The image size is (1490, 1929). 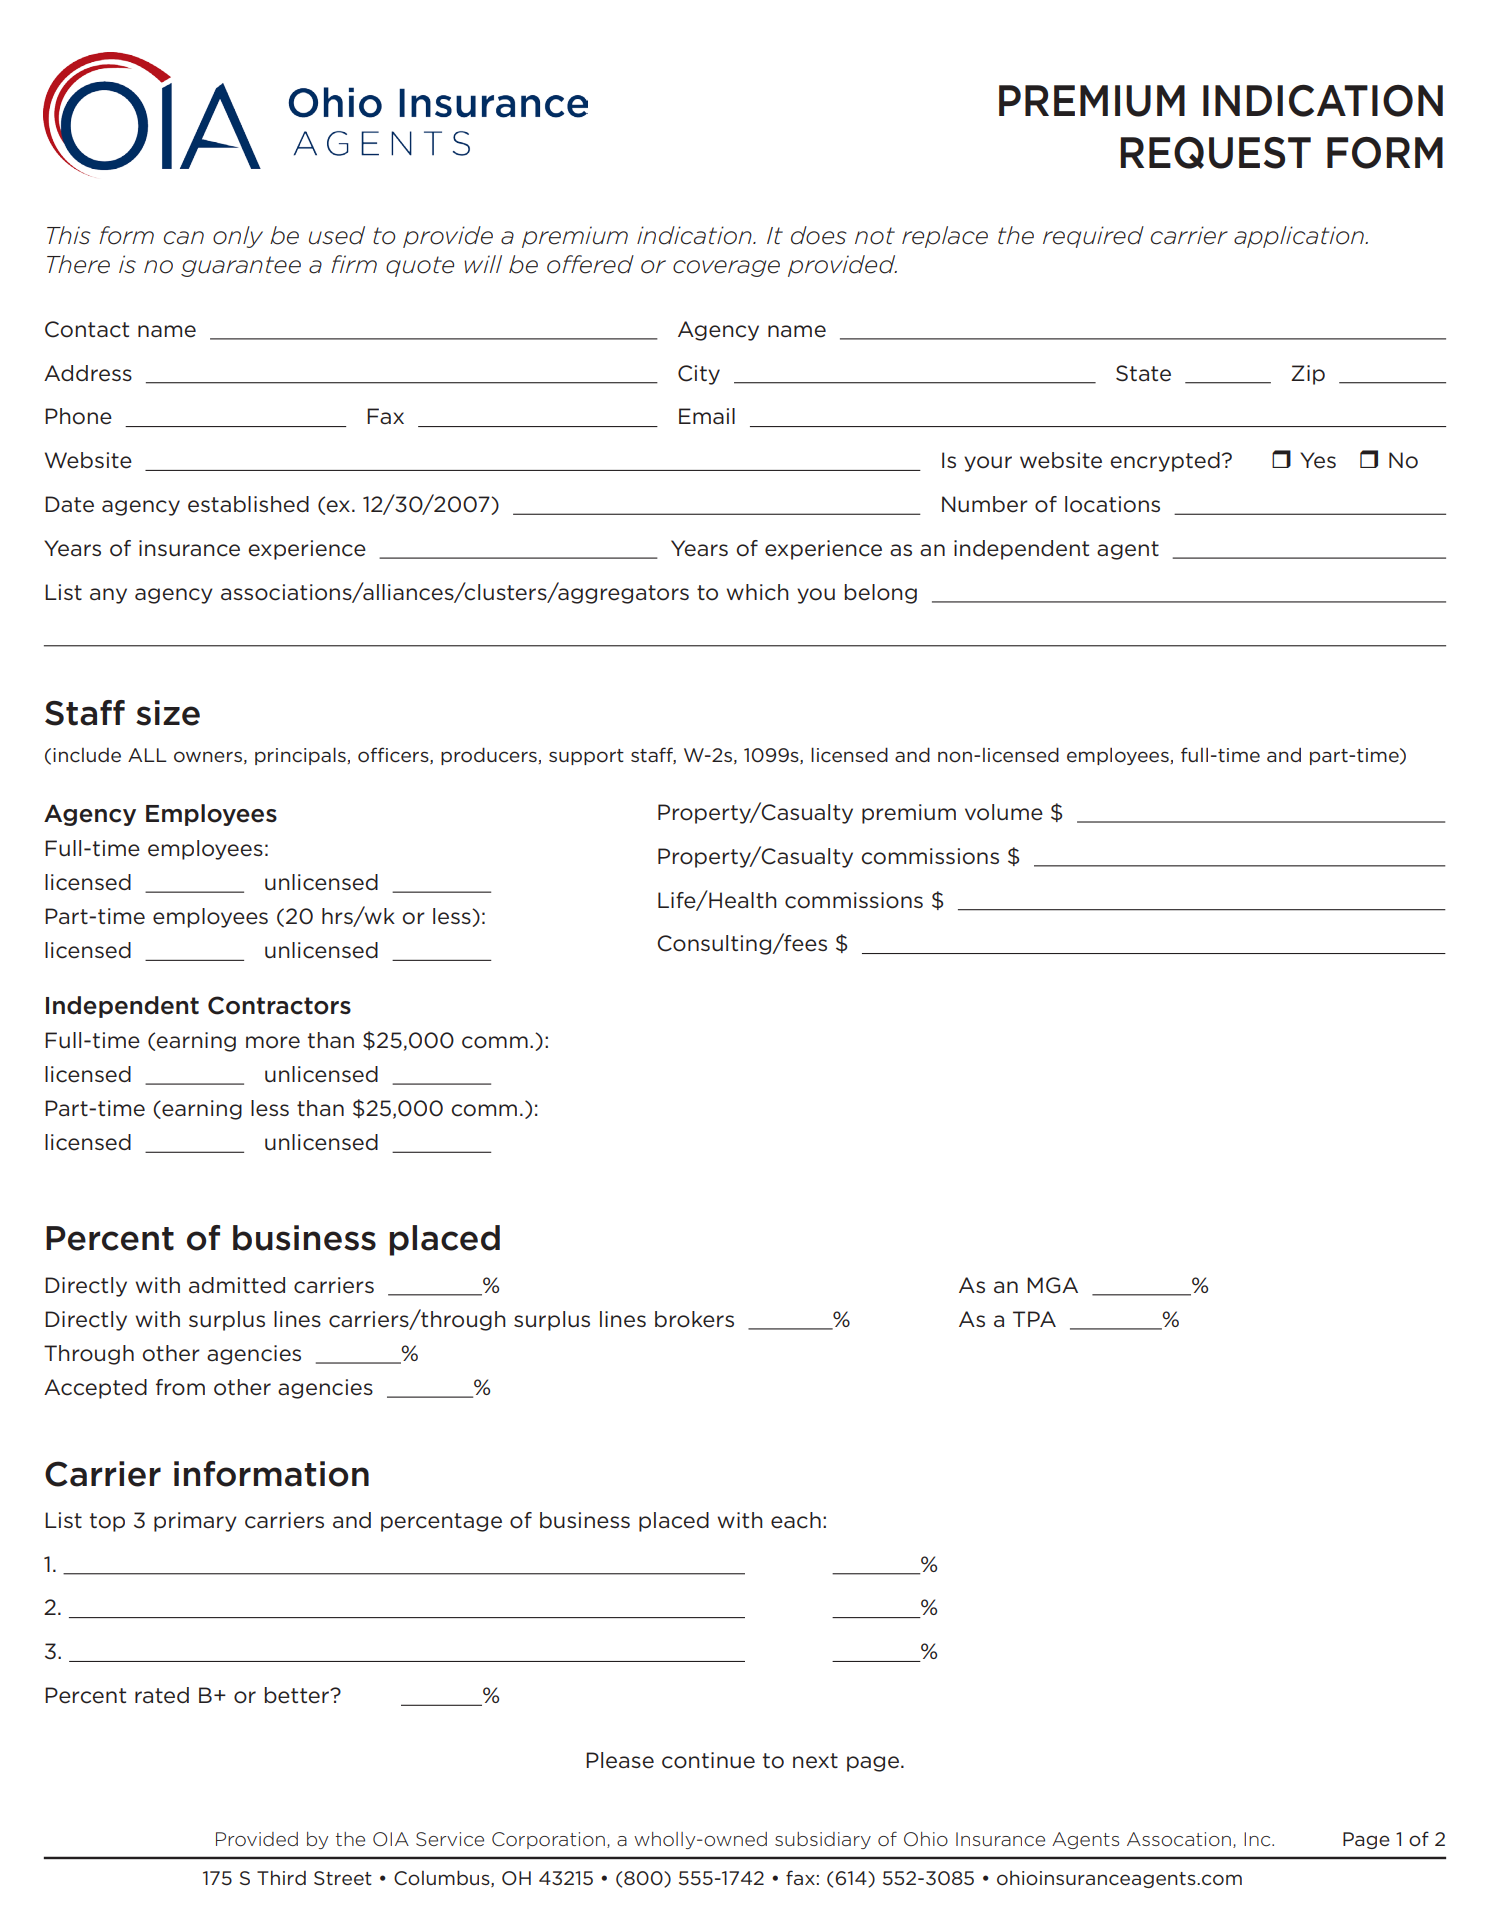 I want to click on brokers, so click(x=694, y=1319).
